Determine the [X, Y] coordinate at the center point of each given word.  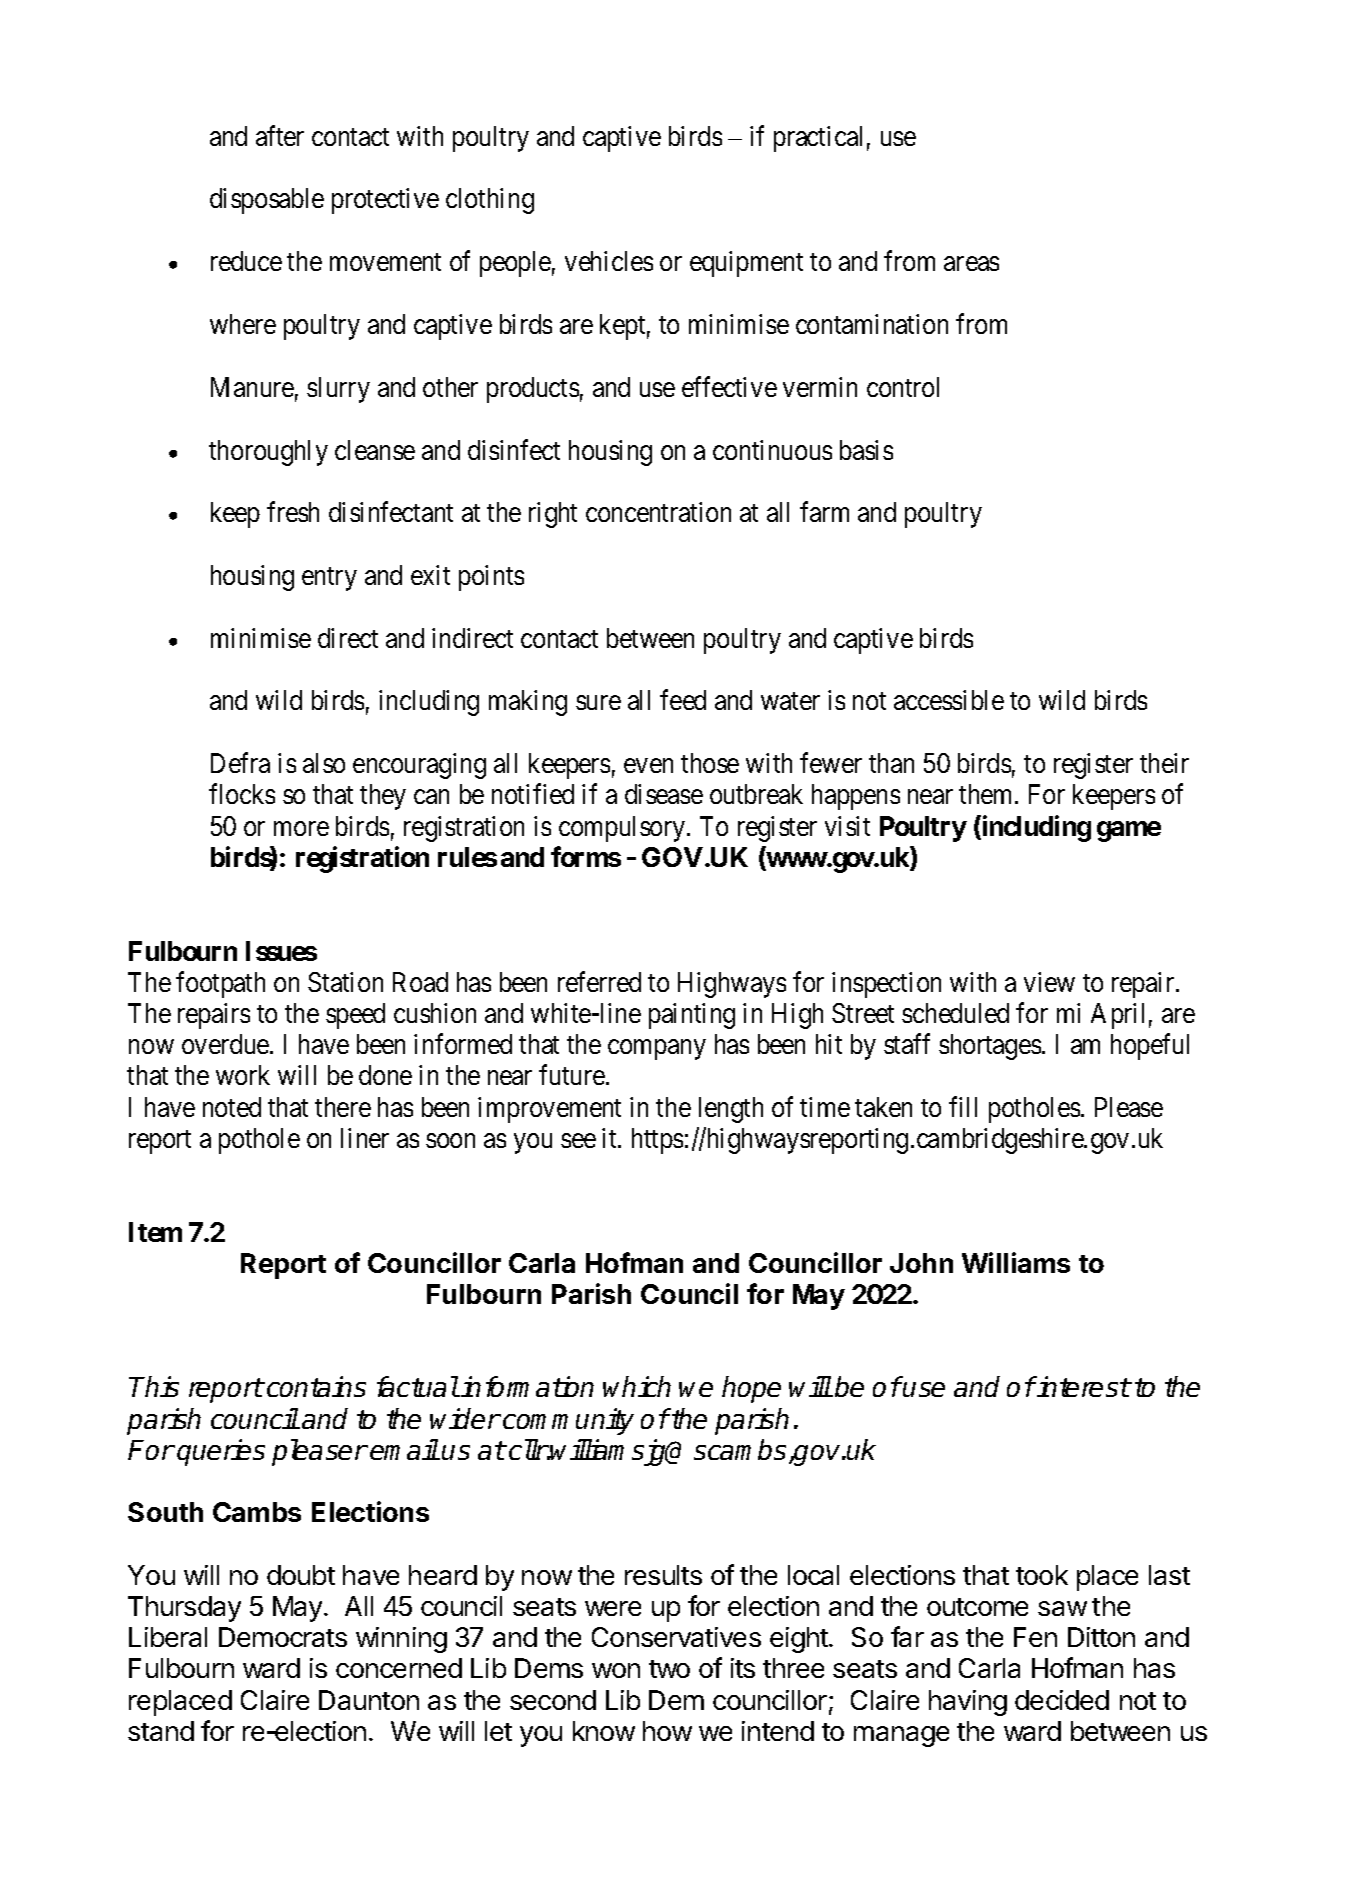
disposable [267, 201]
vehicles [609, 261]
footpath [220, 984]
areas [971, 264]
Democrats [283, 1637]
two [669, 1669]
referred [599, 981]
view [1049, 982]
